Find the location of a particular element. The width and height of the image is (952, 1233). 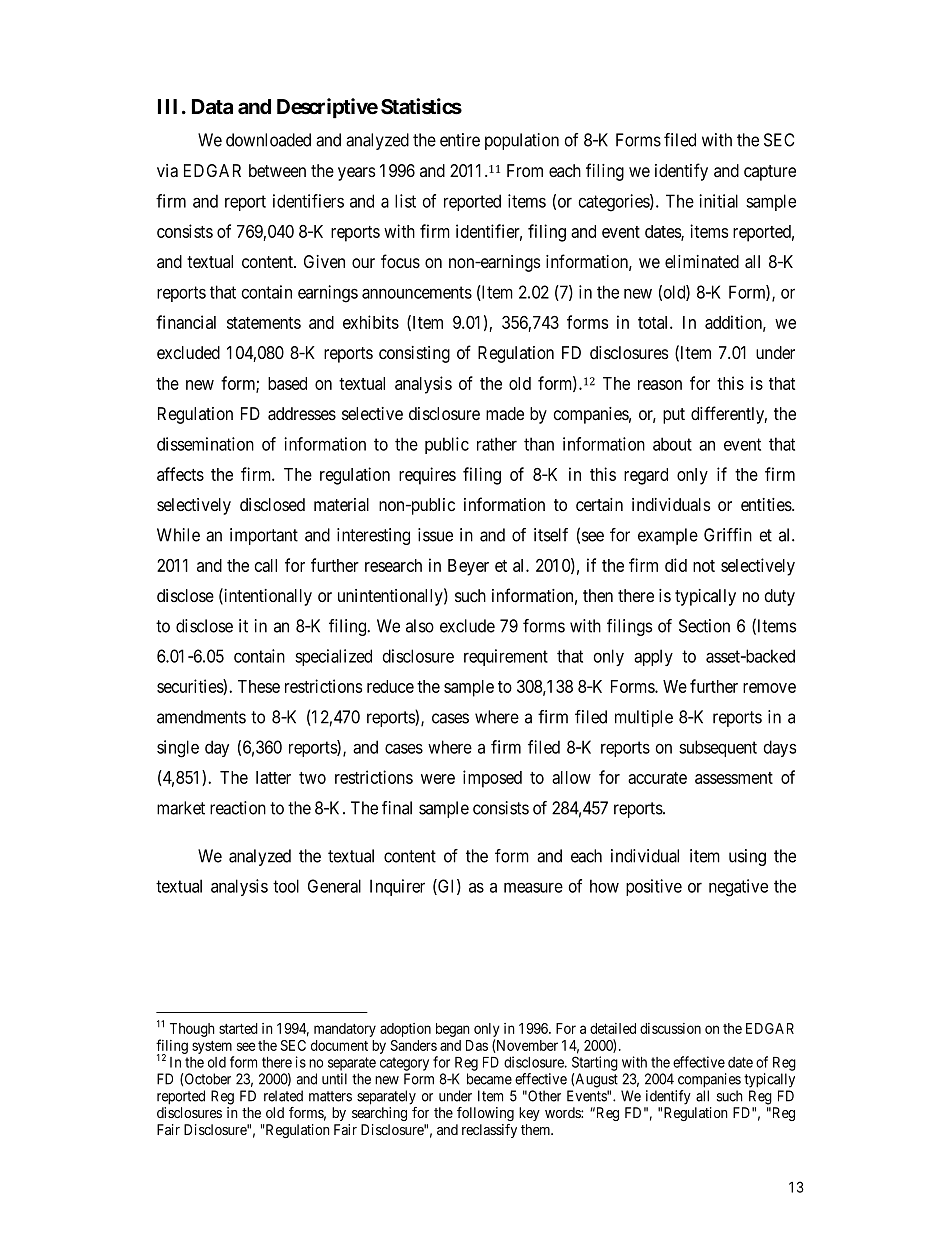

also is located at coordinates (420, 626).
